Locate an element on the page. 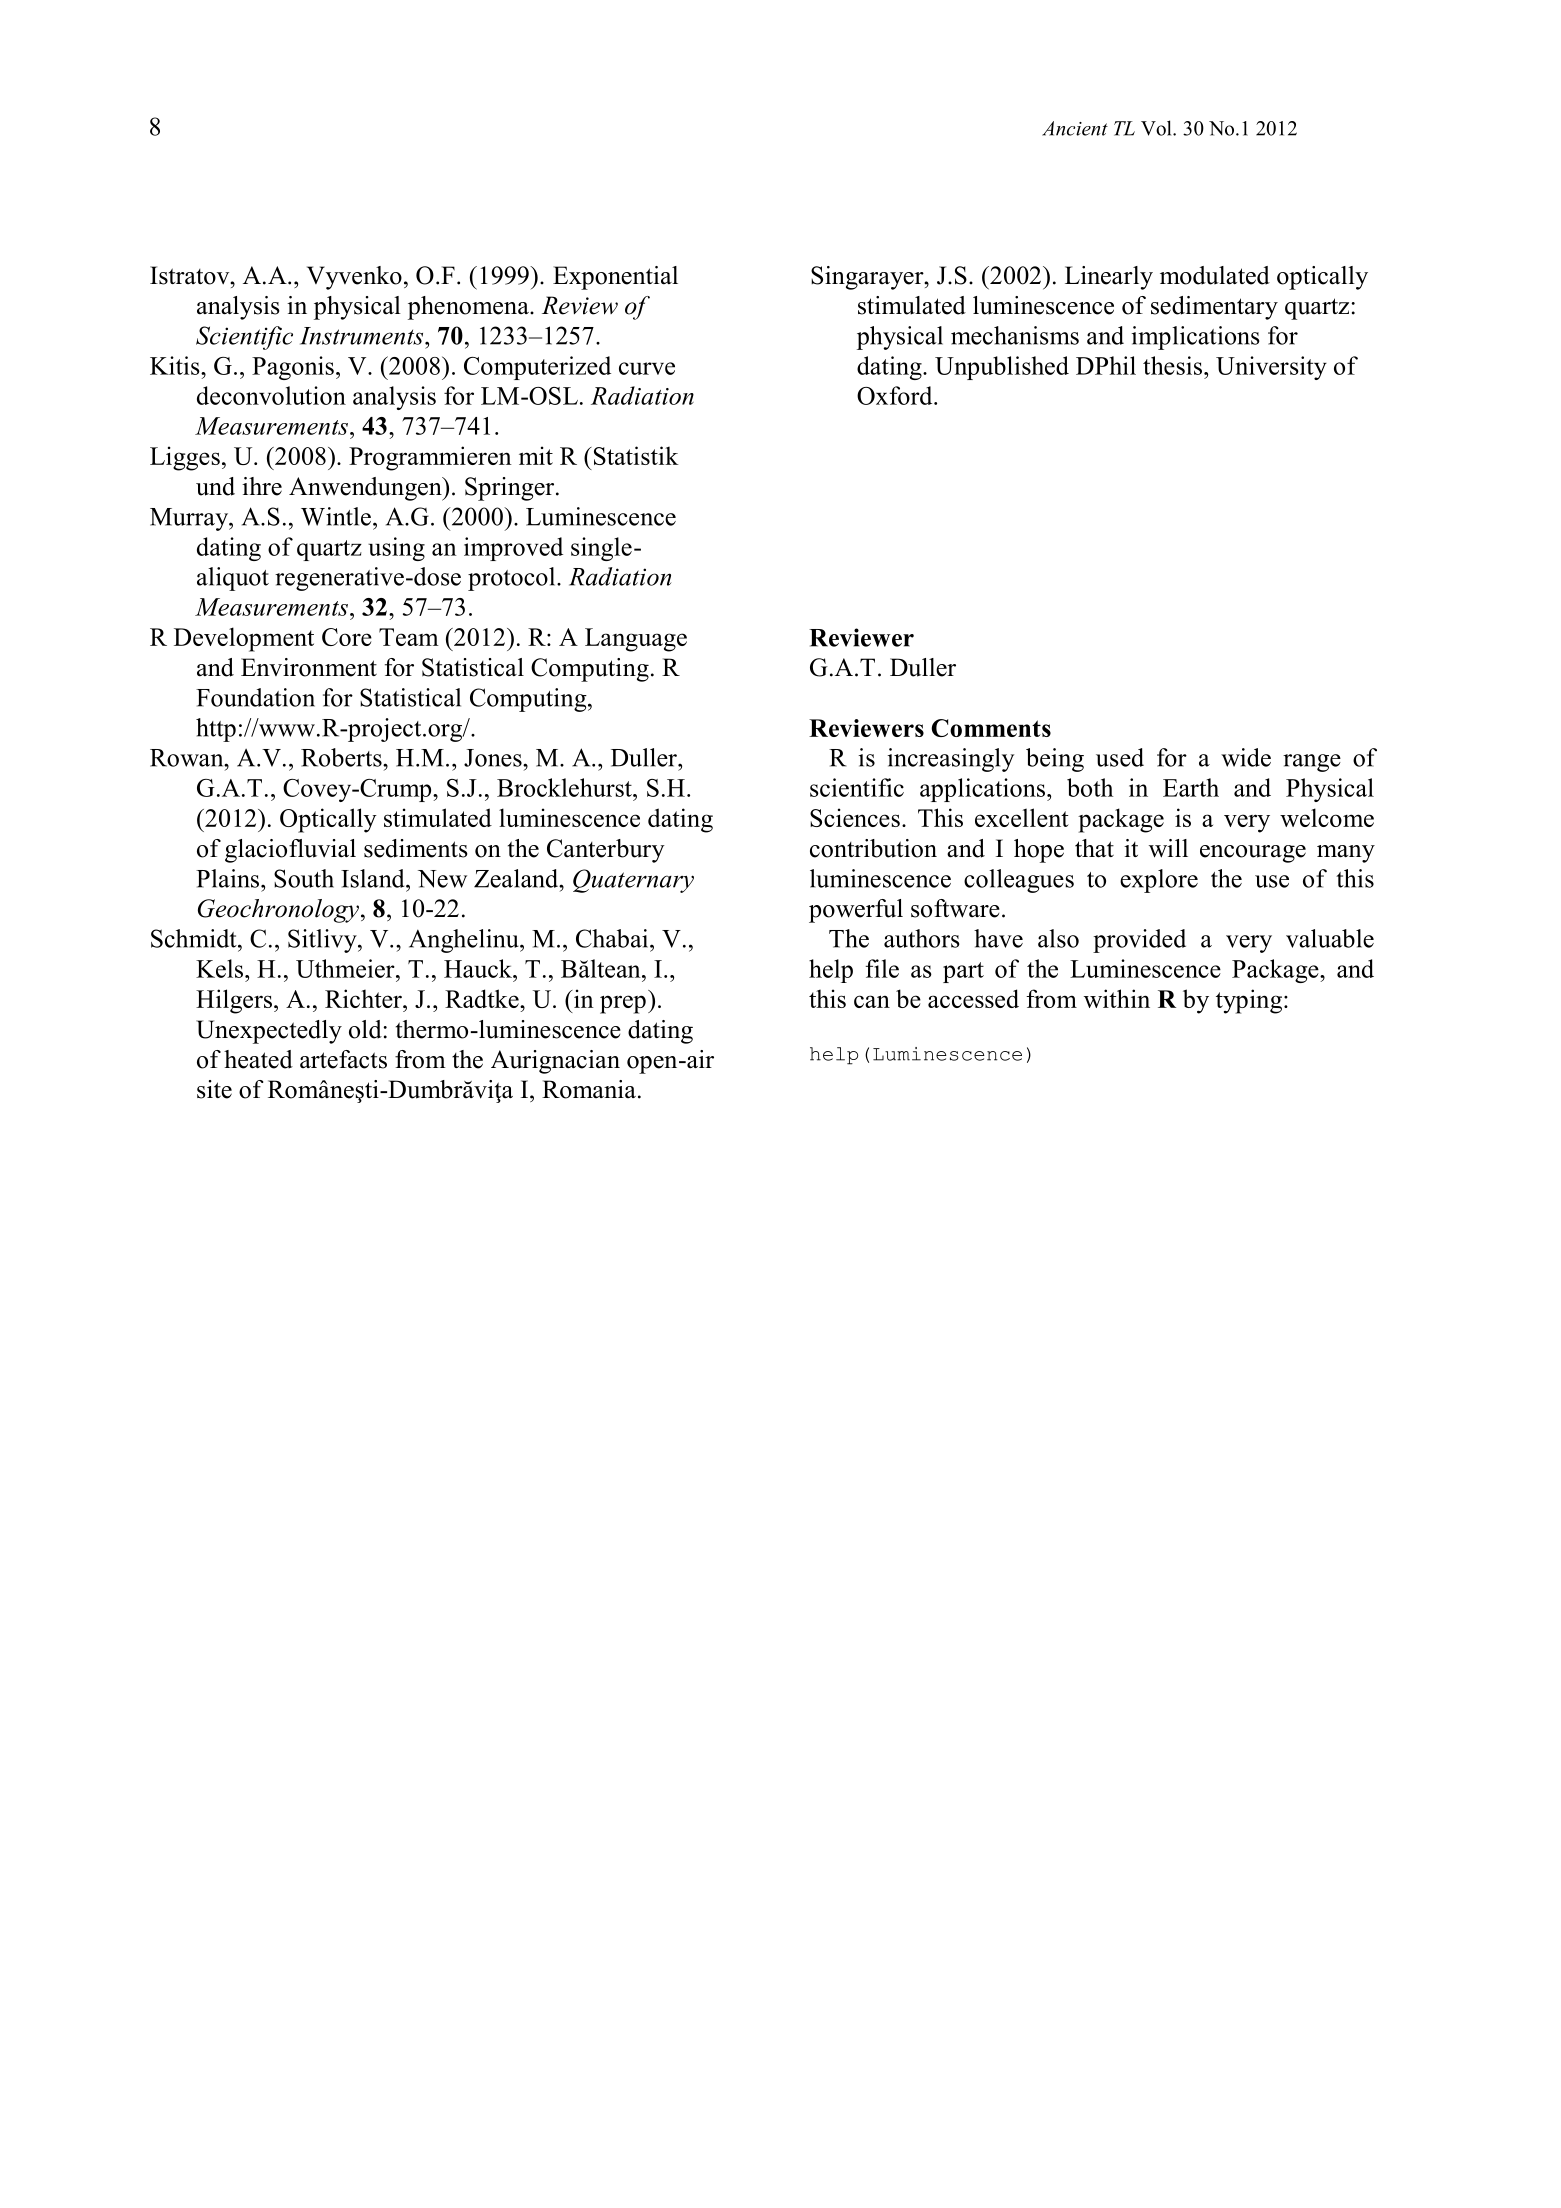 This page has width=1561, height=2208. thesis is located at coordinates (1174, 365).
